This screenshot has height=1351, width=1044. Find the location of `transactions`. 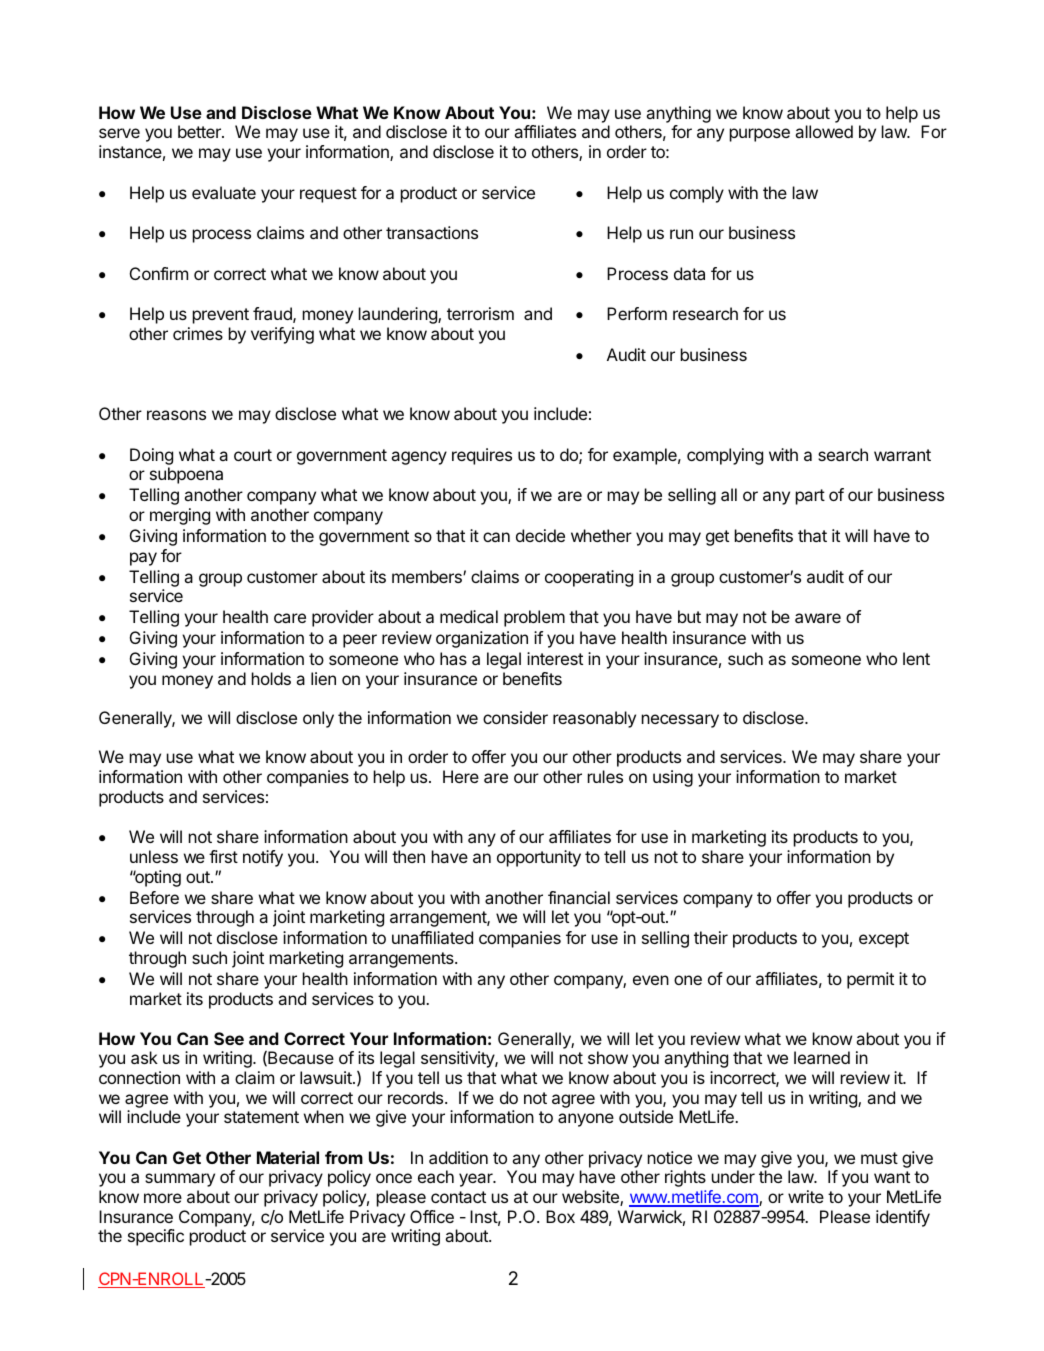

transactions is located at coordinates (432, 232).
